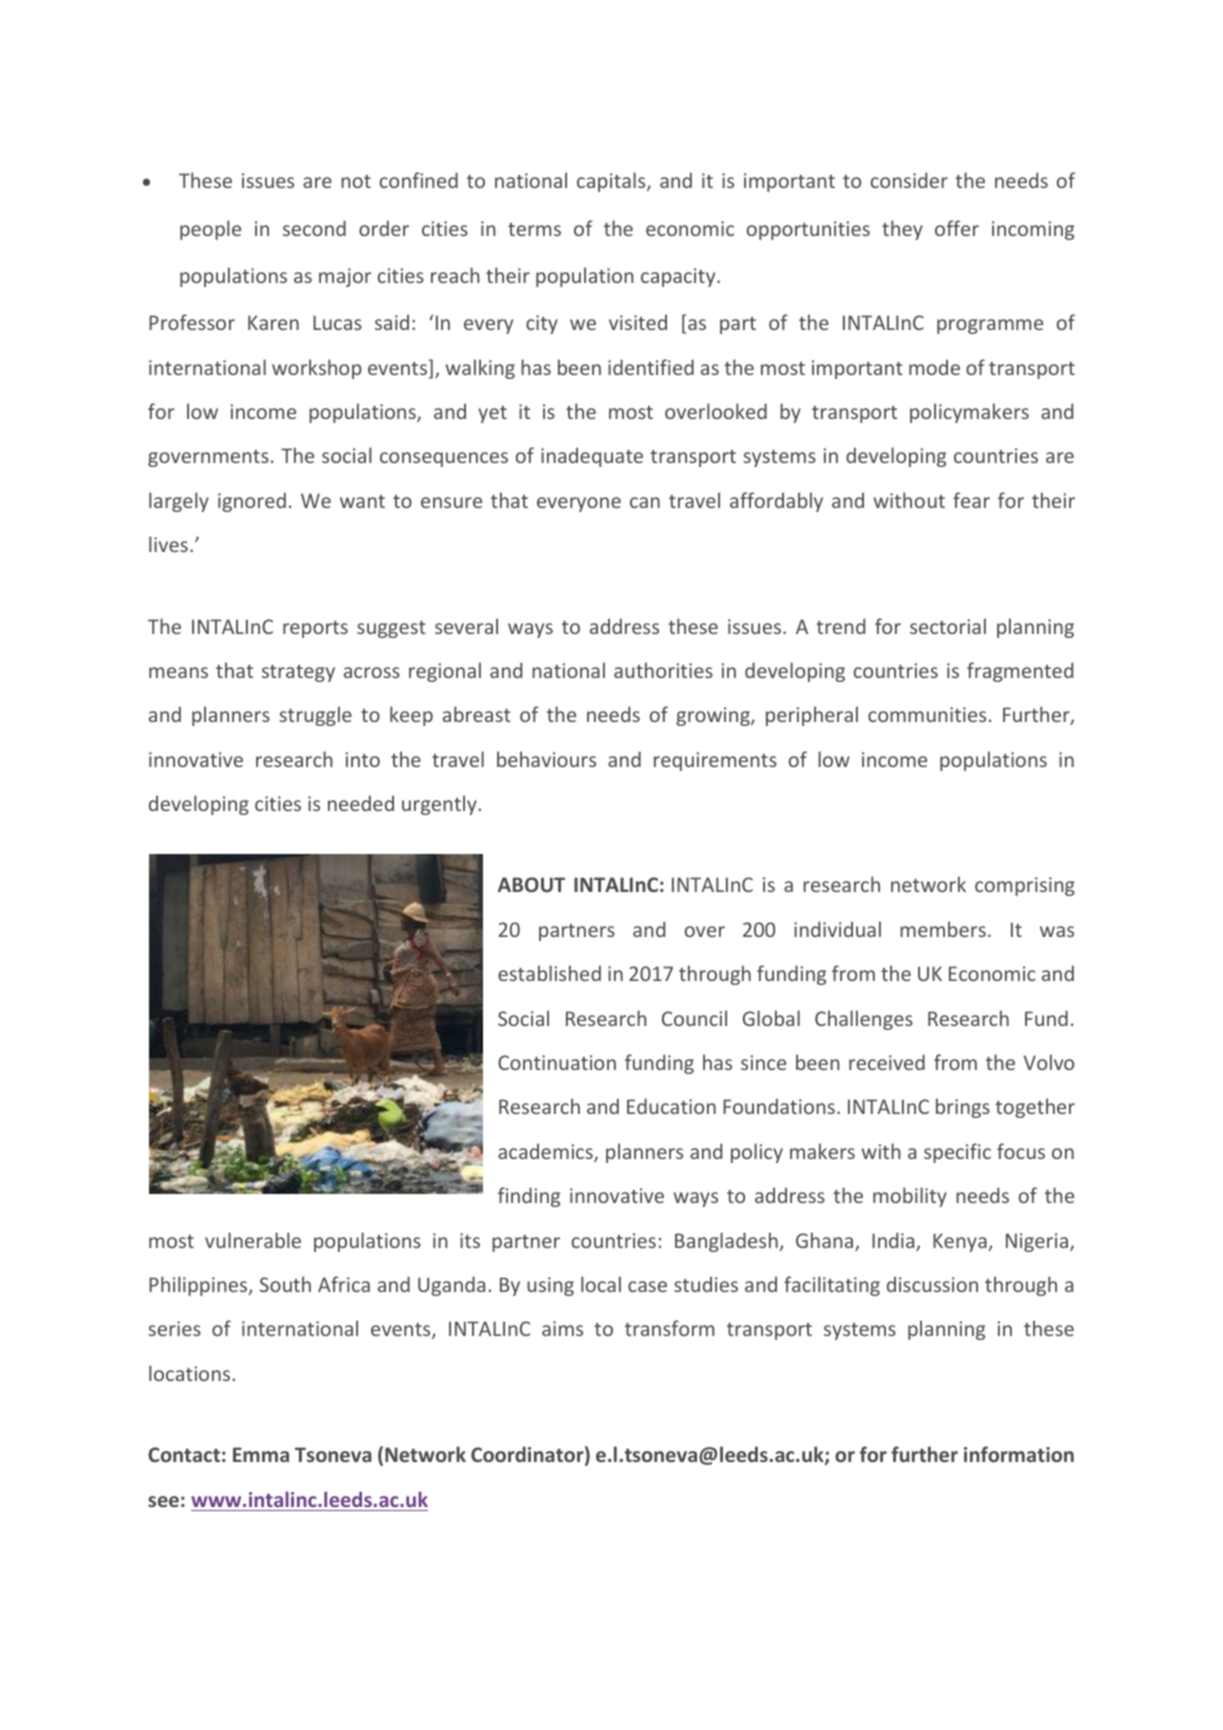 The image size is (1223, 1730). Describe the element at coordinates (562, 1328) in the screenshot. I see `aims` at that location.
